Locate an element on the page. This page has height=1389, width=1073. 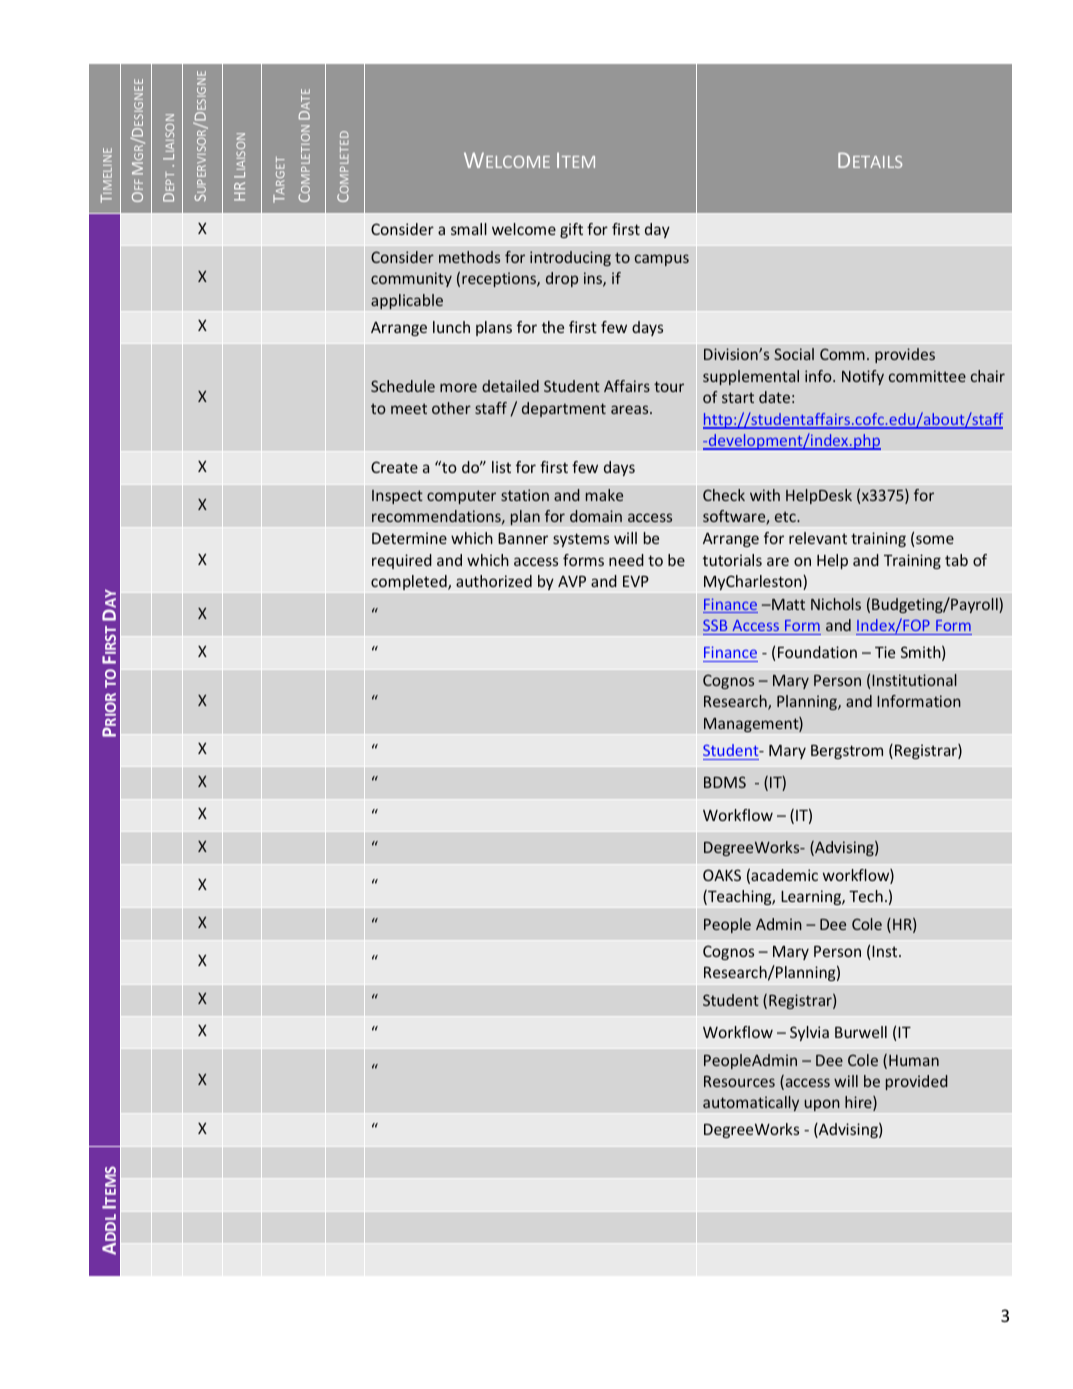
Bergstrom is located at coordinates (847, 752).
